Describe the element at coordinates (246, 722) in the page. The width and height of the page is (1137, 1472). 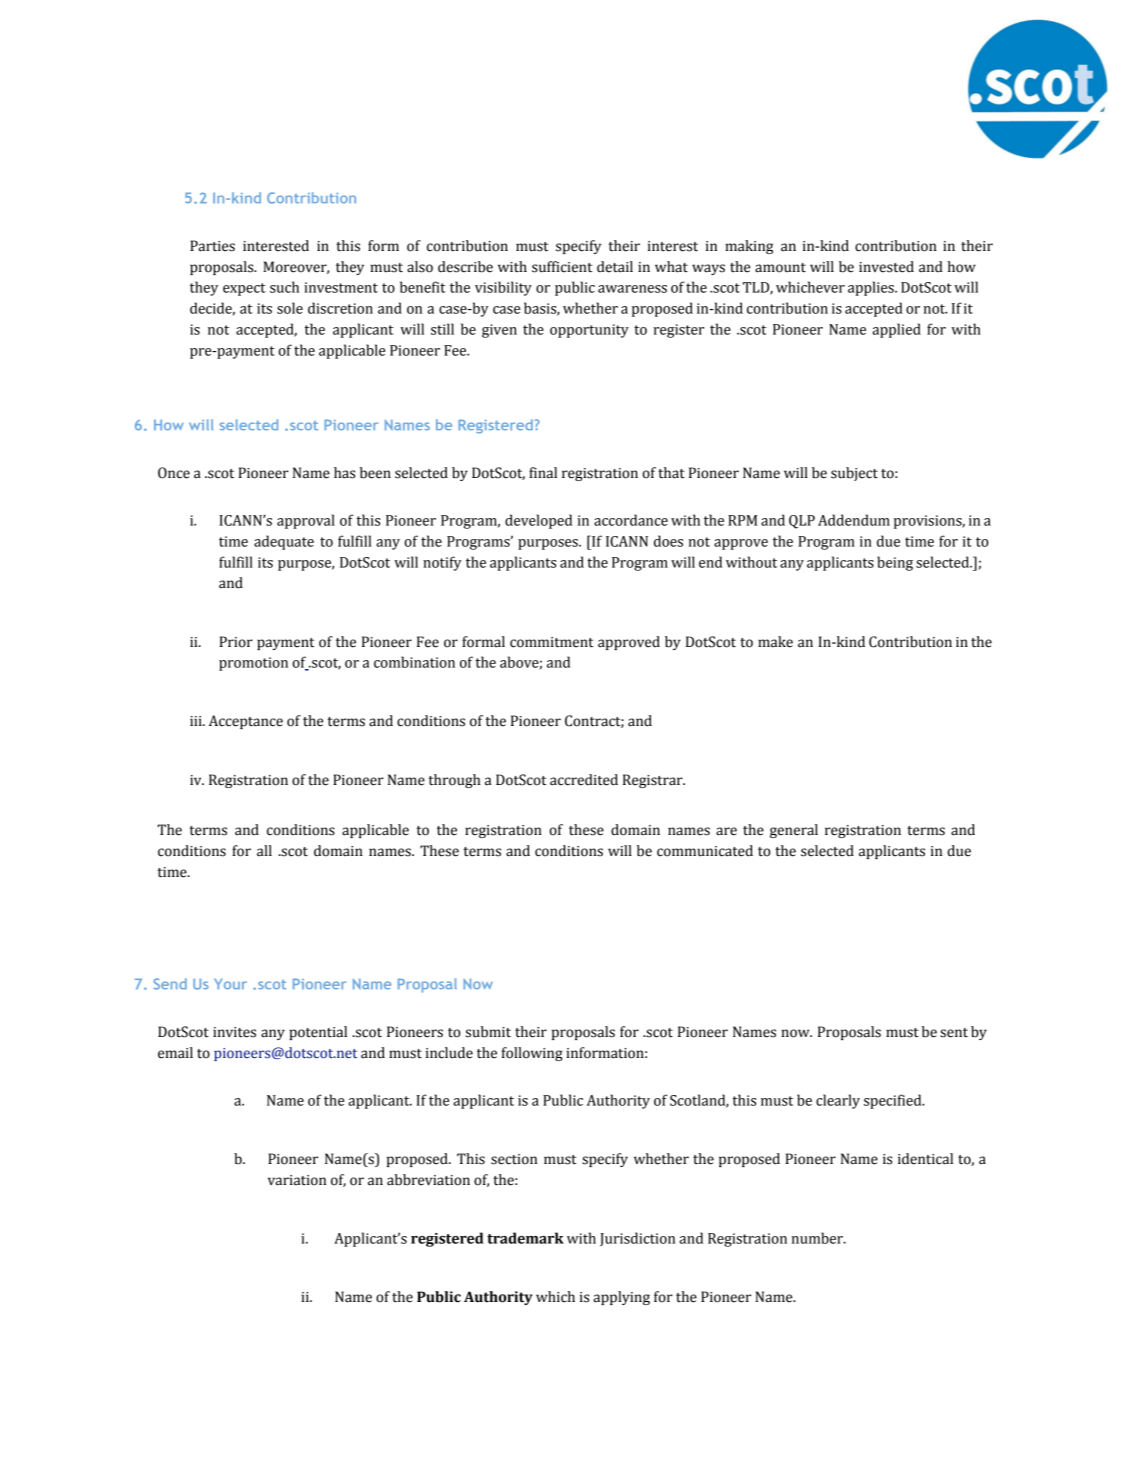
I see `Acceptance` at that location.
